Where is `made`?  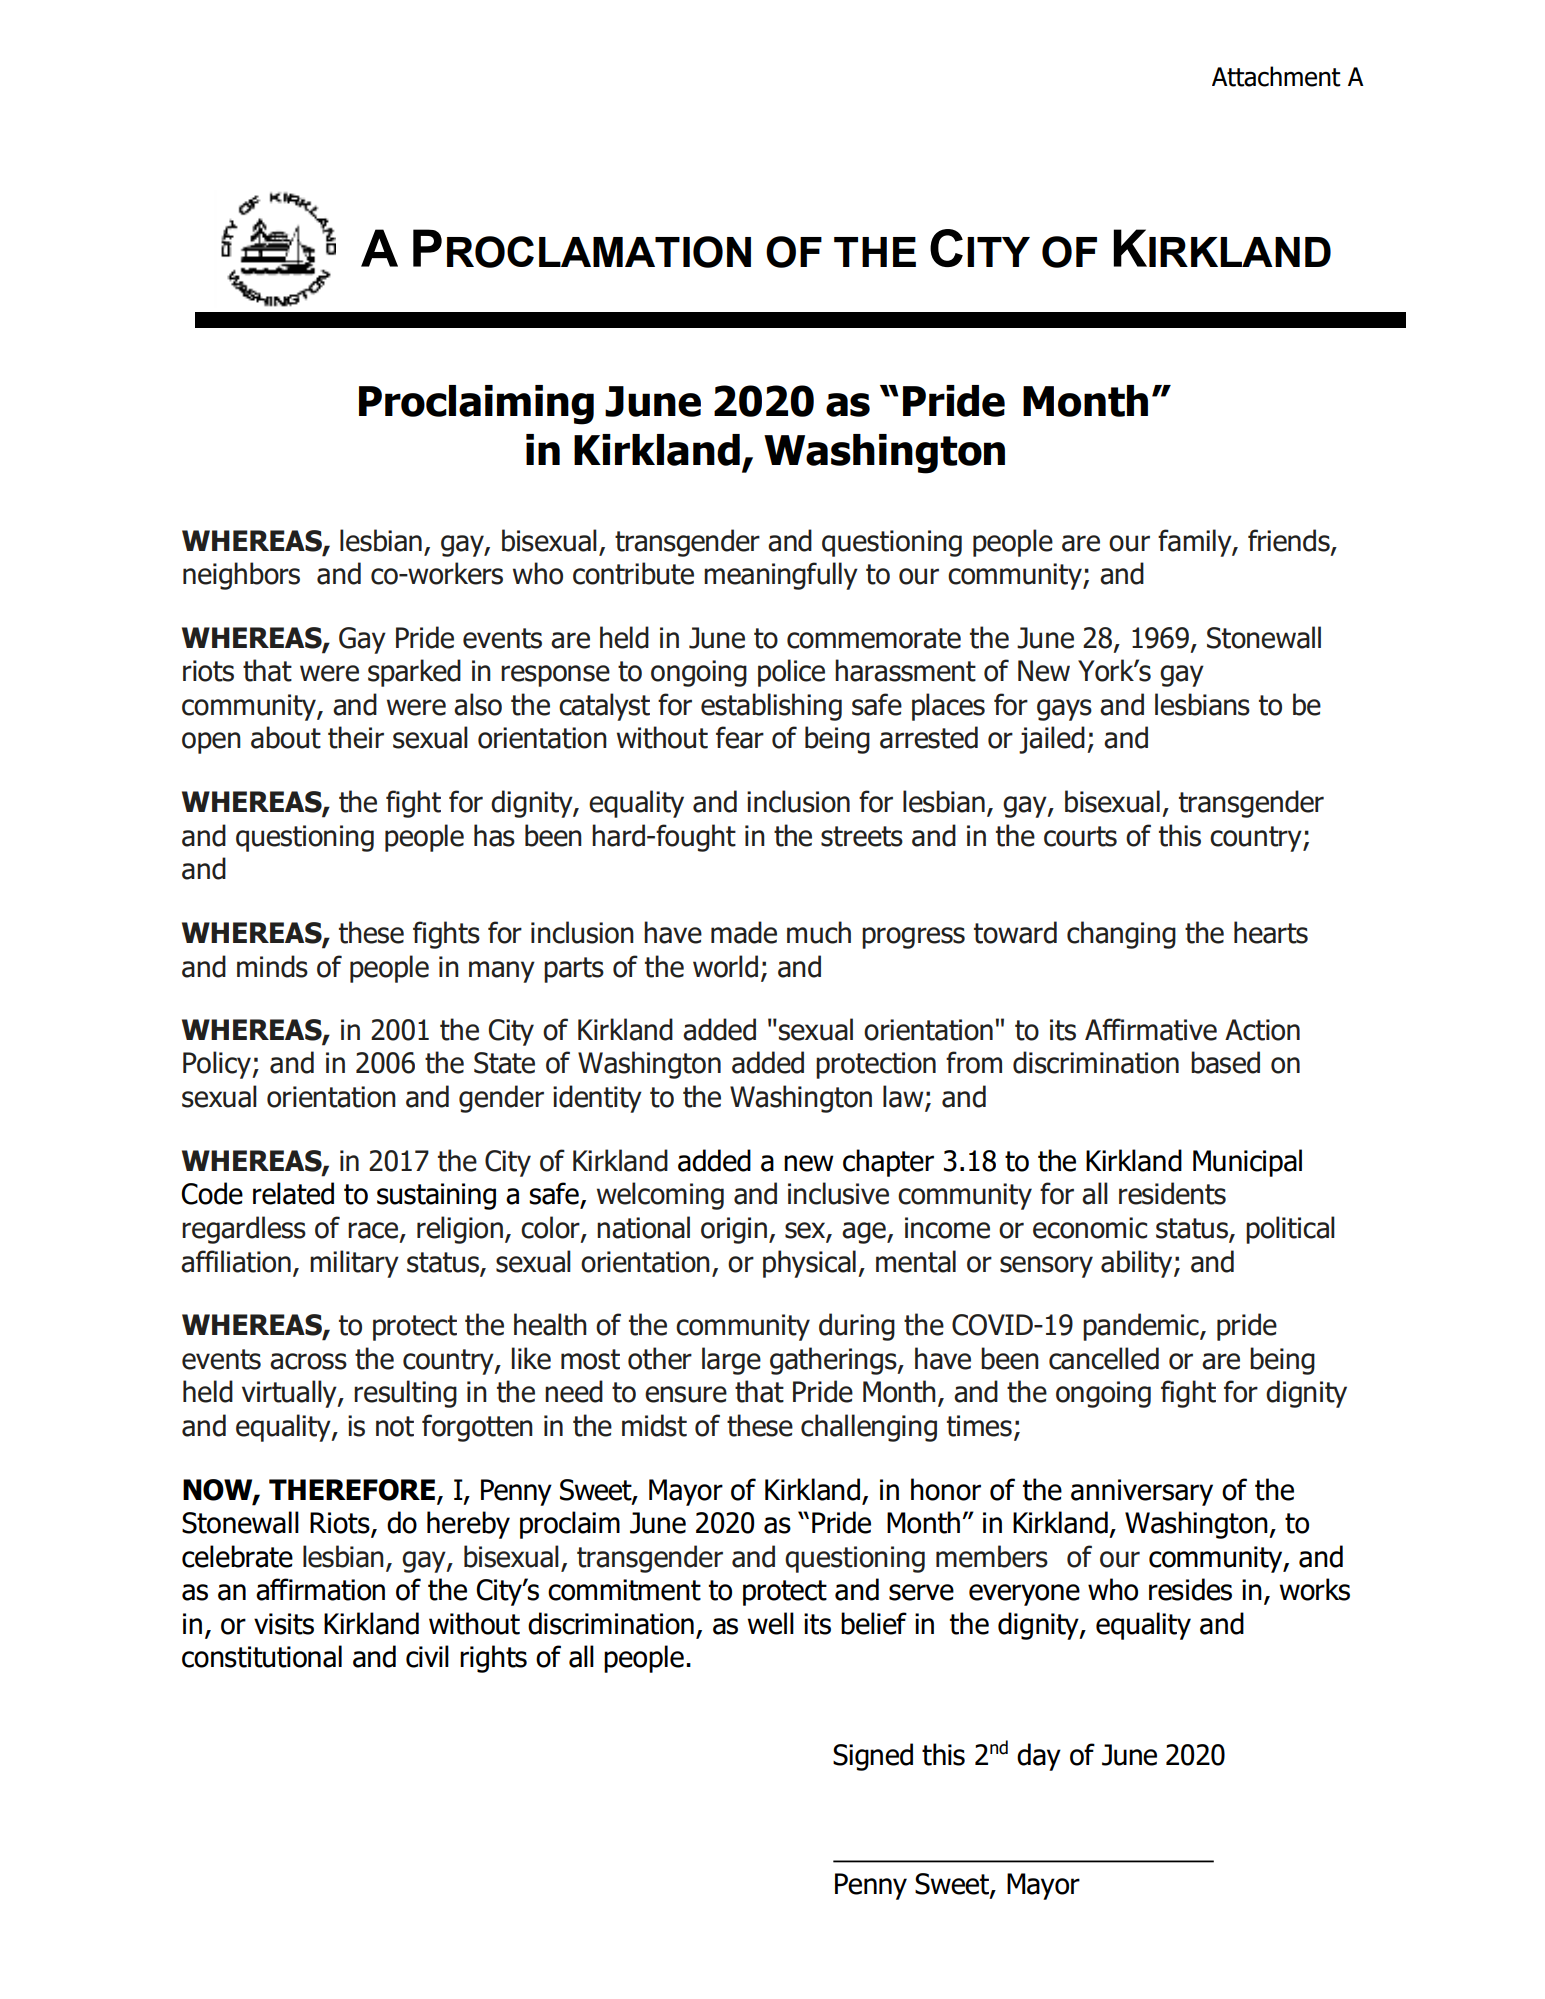
made is located at coordinates (744, 932).
